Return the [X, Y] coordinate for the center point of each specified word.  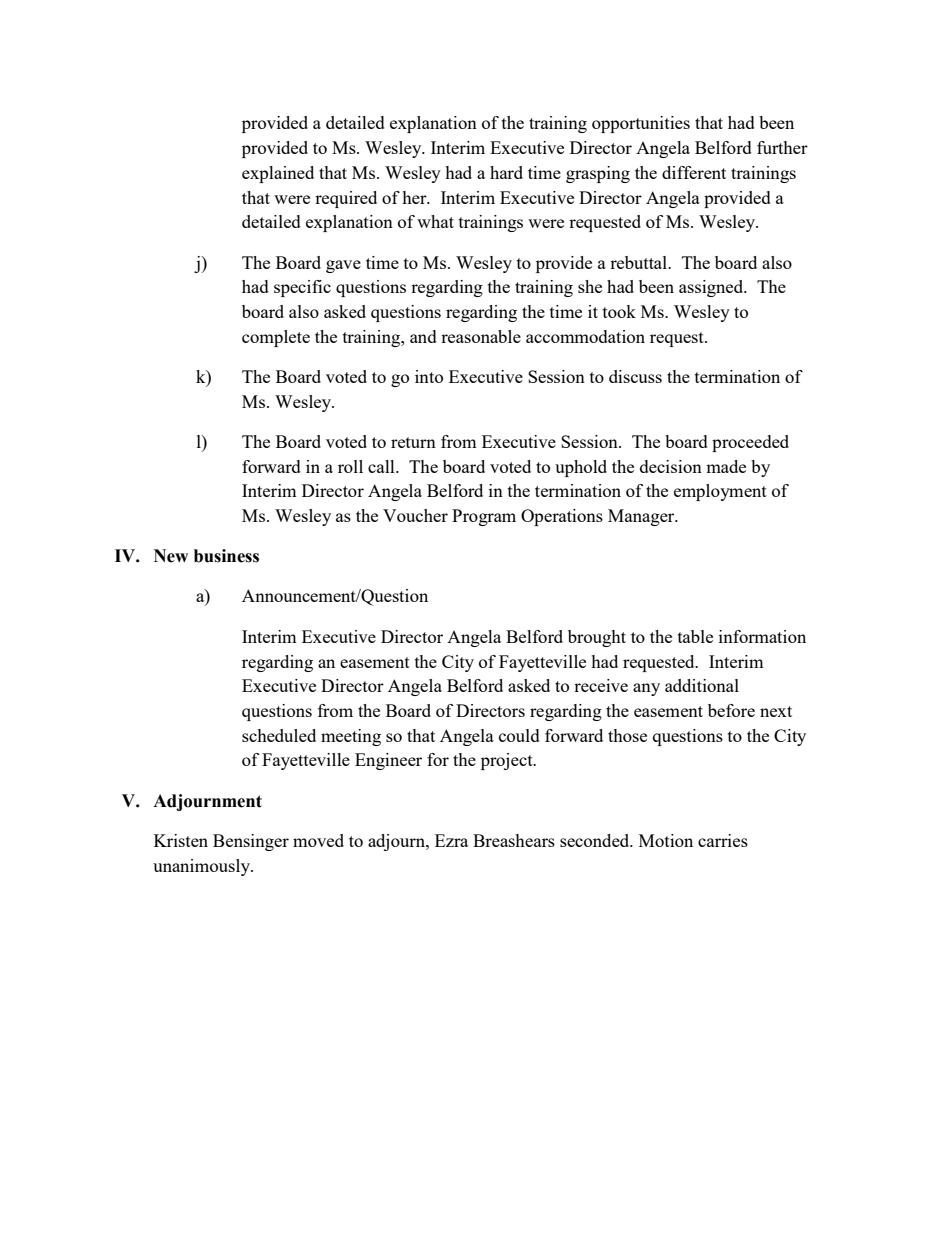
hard [506, 172]
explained [278, 174]
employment [720, 492]
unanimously [202, 867]
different [694, 172]
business [226, 556]
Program [484, 517]
